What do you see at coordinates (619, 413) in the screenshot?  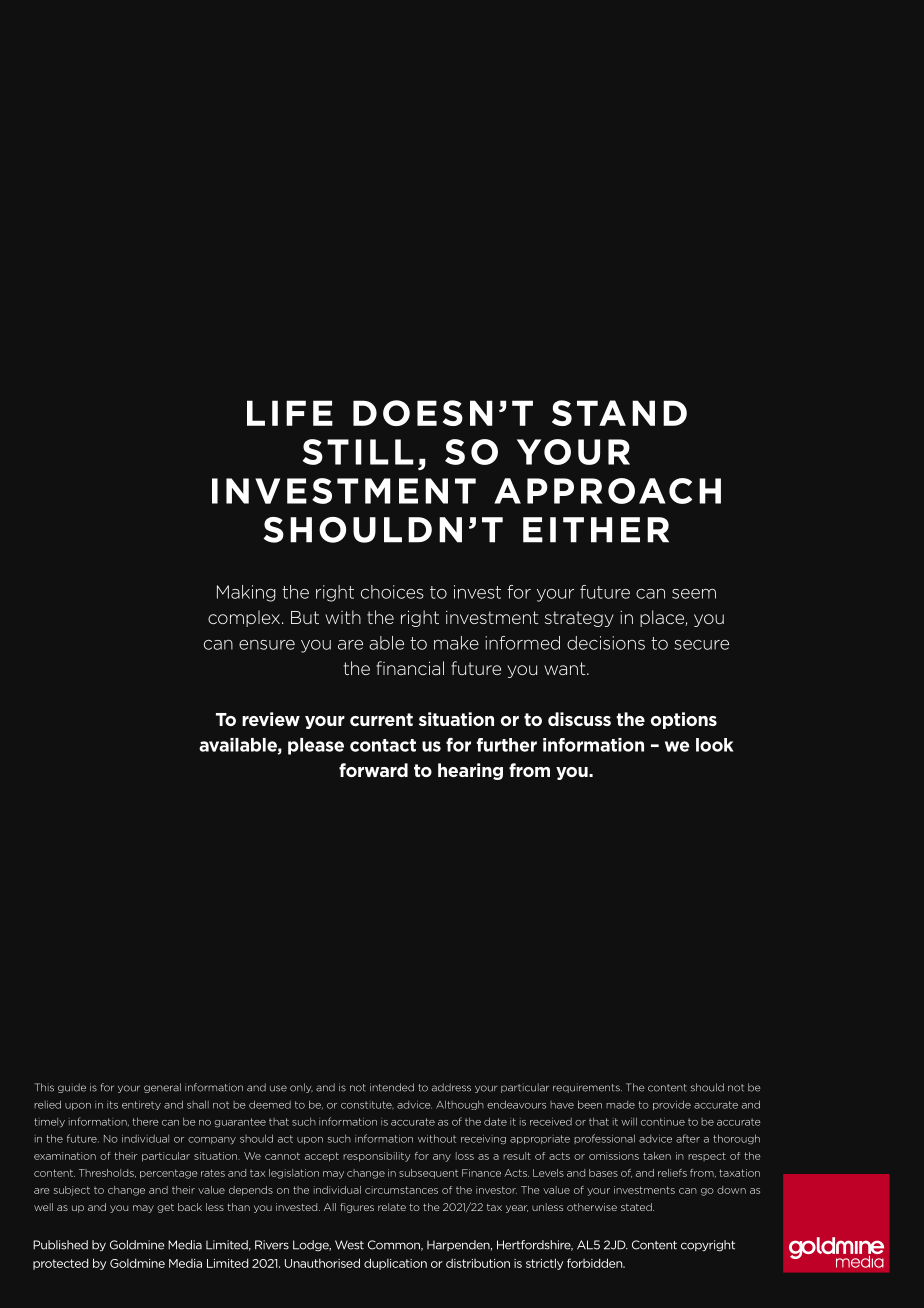 I see `STAND` at bounding box center [619, 413].
